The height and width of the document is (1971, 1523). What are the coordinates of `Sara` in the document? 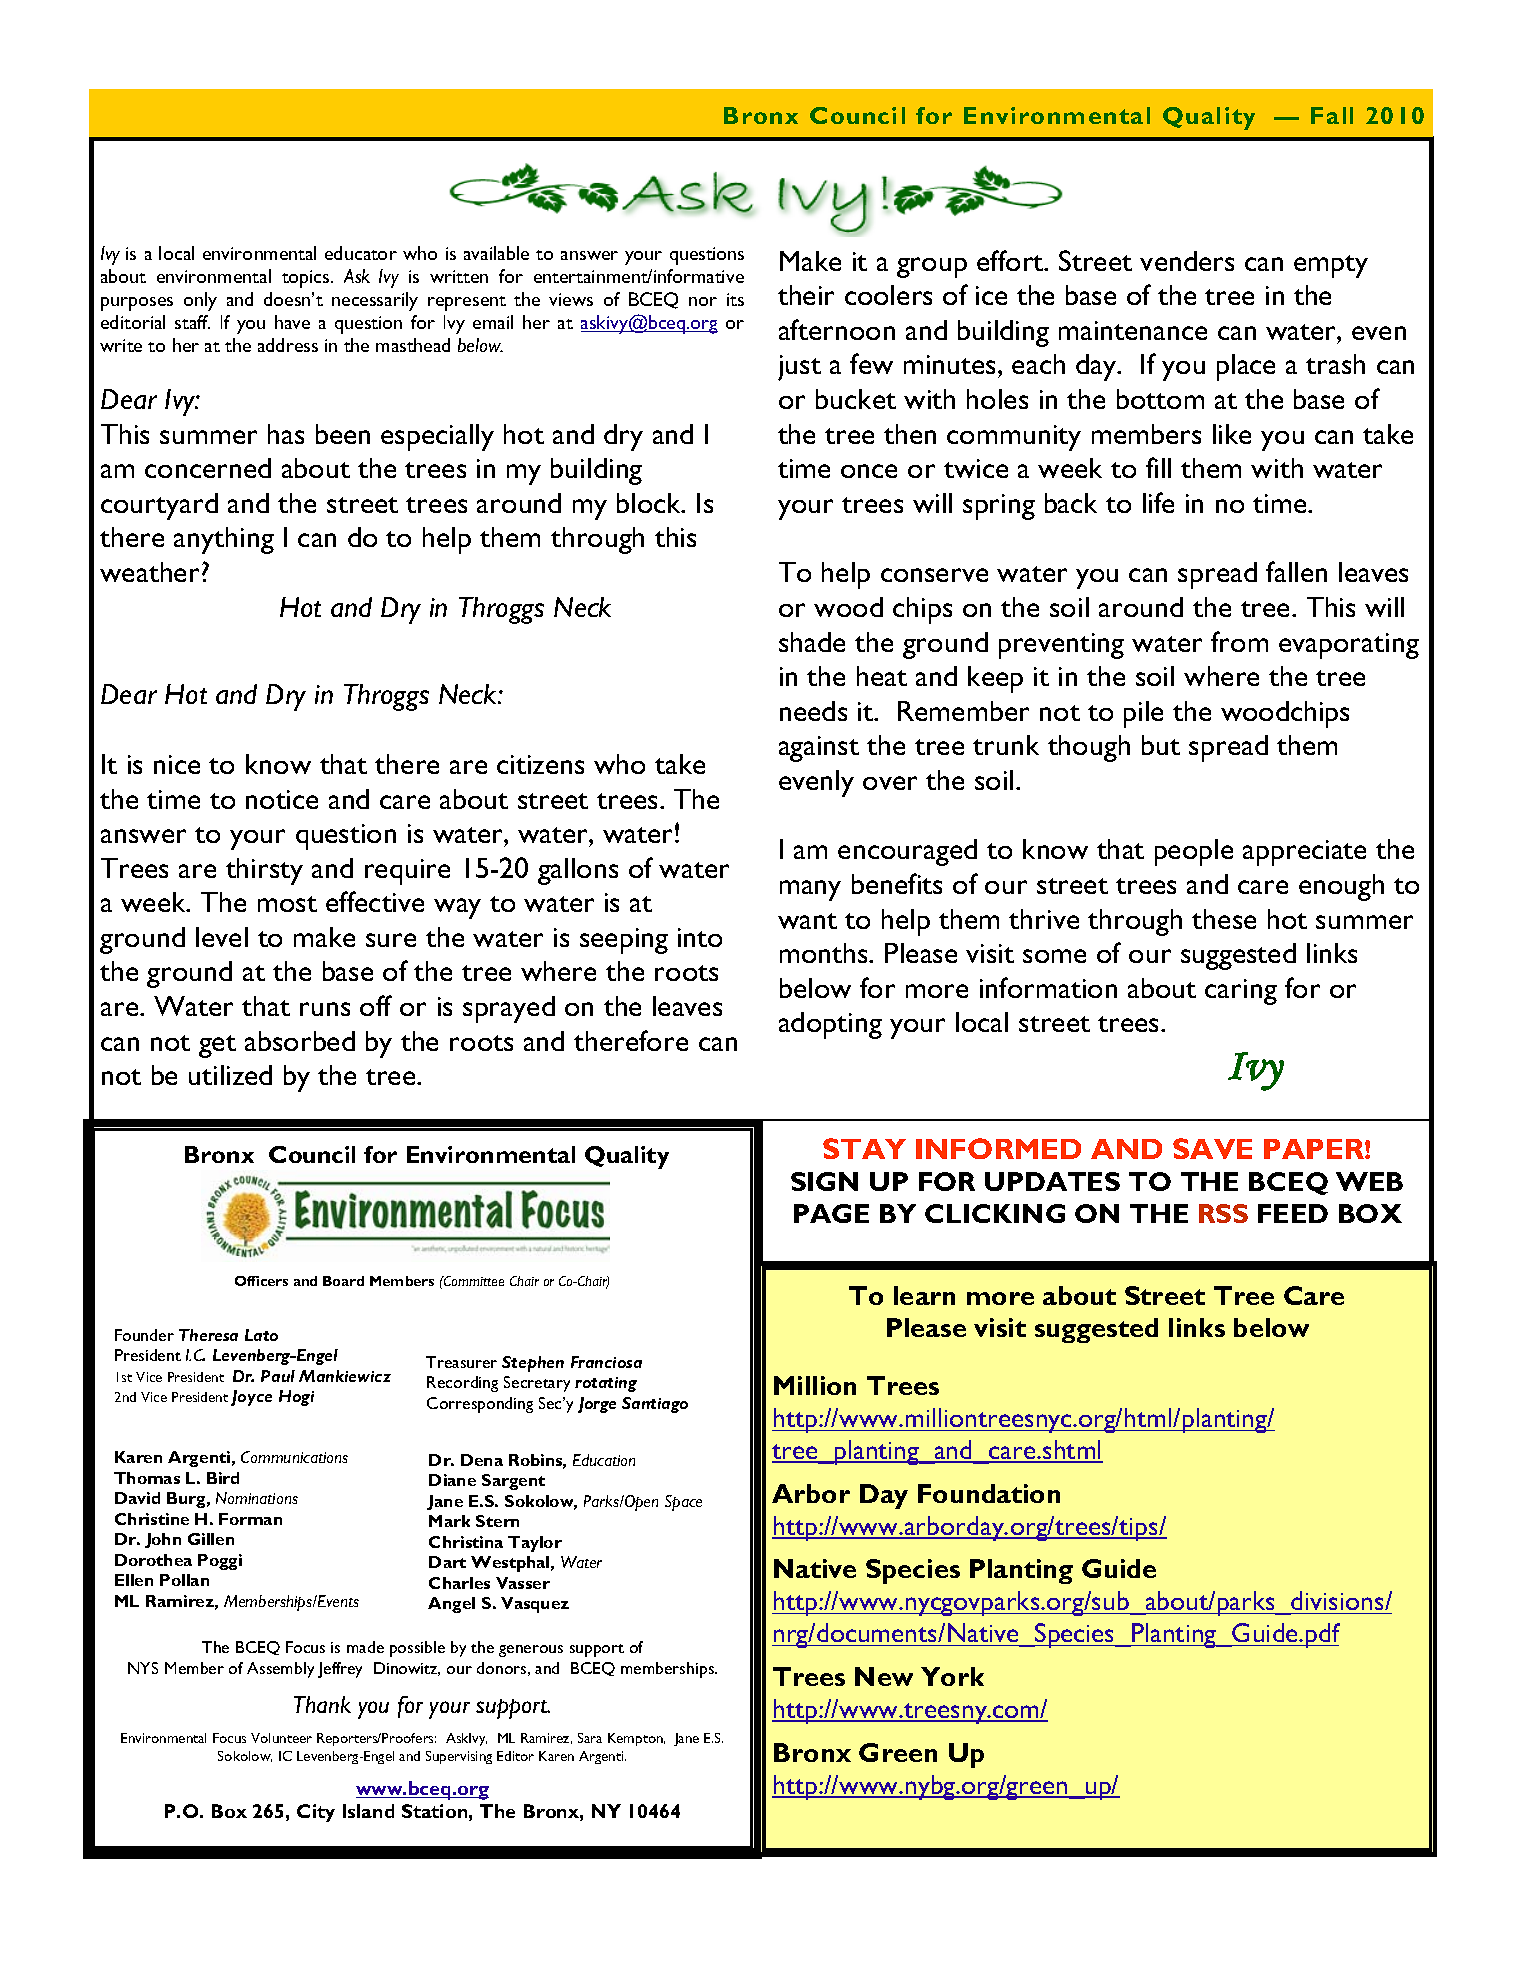 It's located at (590, 1738).
